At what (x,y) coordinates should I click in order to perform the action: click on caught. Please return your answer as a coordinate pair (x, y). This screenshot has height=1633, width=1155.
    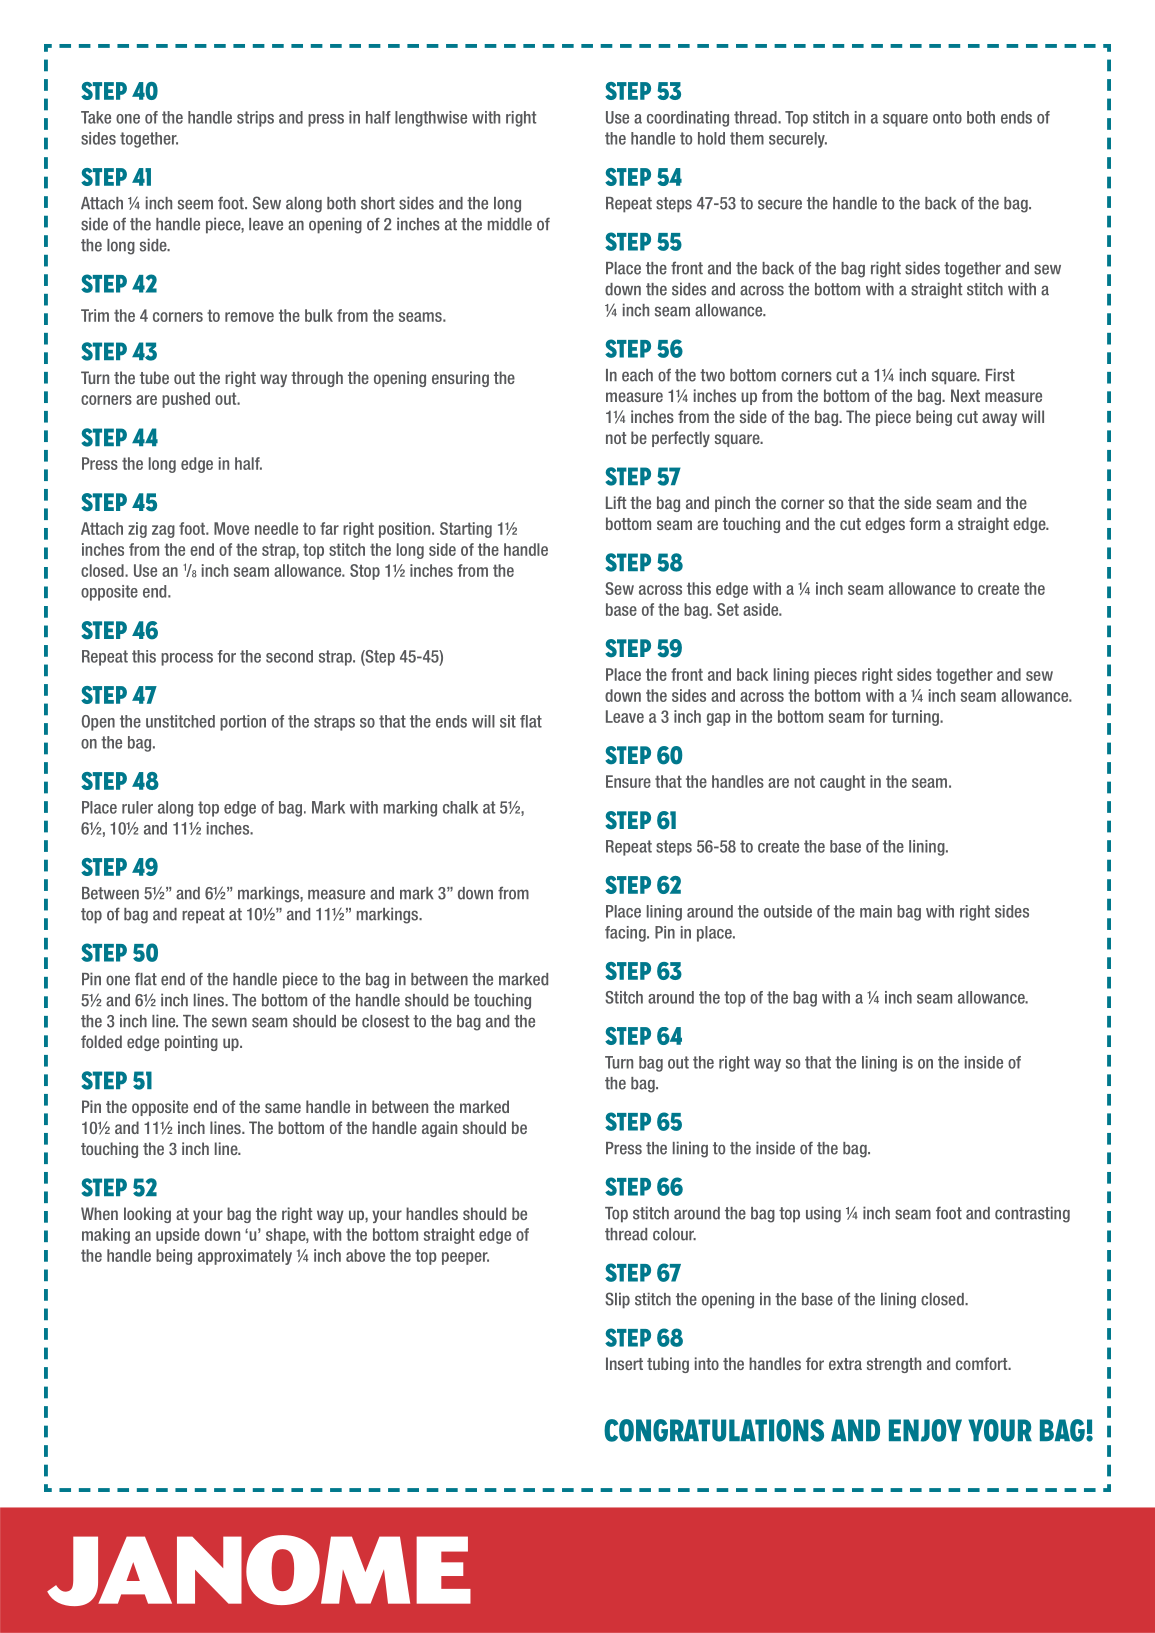
    Looking at the image, I should click on (842, 783).
